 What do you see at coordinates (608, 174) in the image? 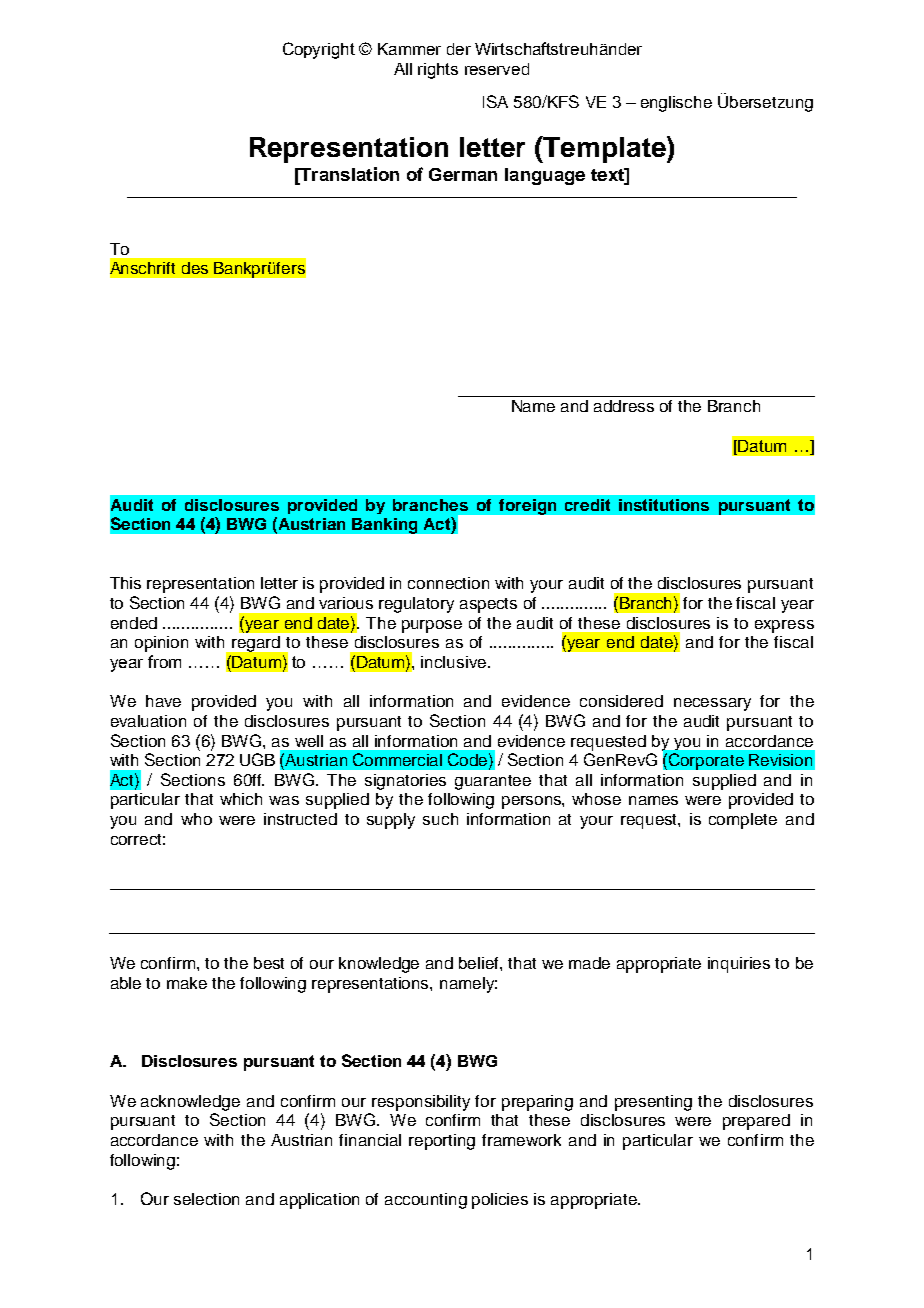
I see `text` at bounding box center [608, 174].
